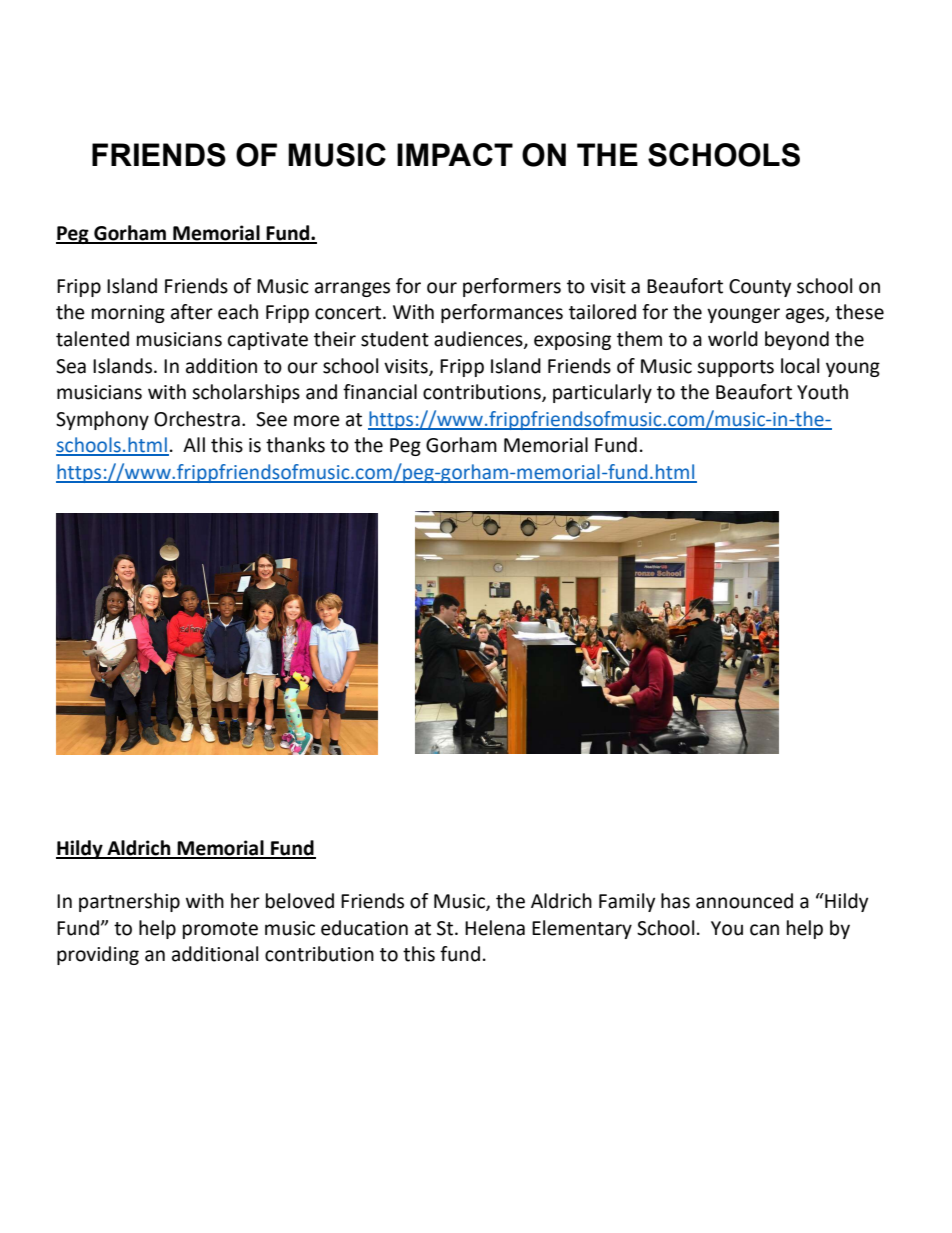  Describe the element at coordinates (220, 930) in the screenshot. I see `promote` at that location.
